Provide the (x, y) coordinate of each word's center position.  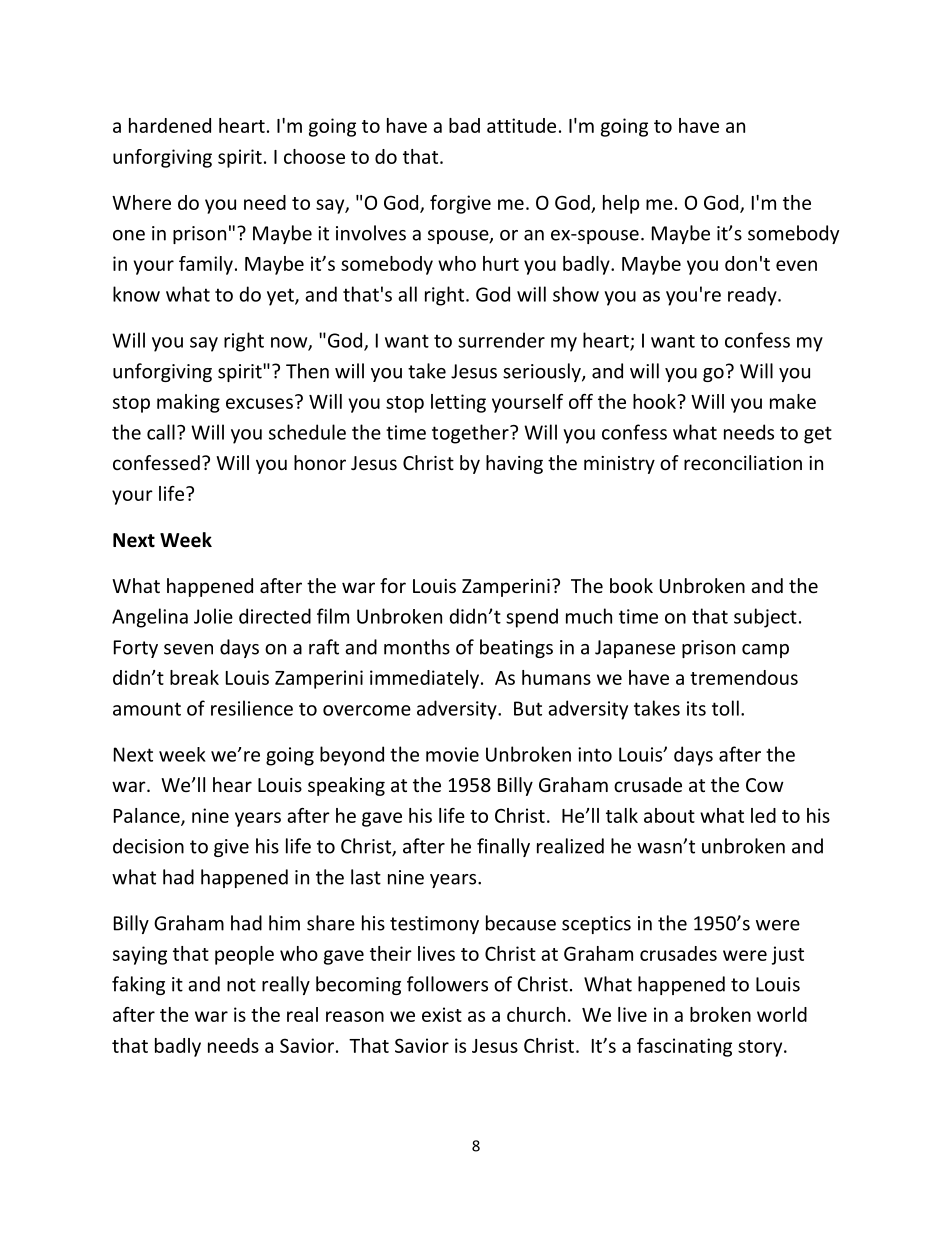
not (241, 985)
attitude (521, 125)
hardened (170, 125)
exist (442, 1014)
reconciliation (743, 462)
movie (452, 754)
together (471, 434)
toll (725, 708)
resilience (252, 708)
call (161, 432)
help (621, 204)
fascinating (684, 1047)
